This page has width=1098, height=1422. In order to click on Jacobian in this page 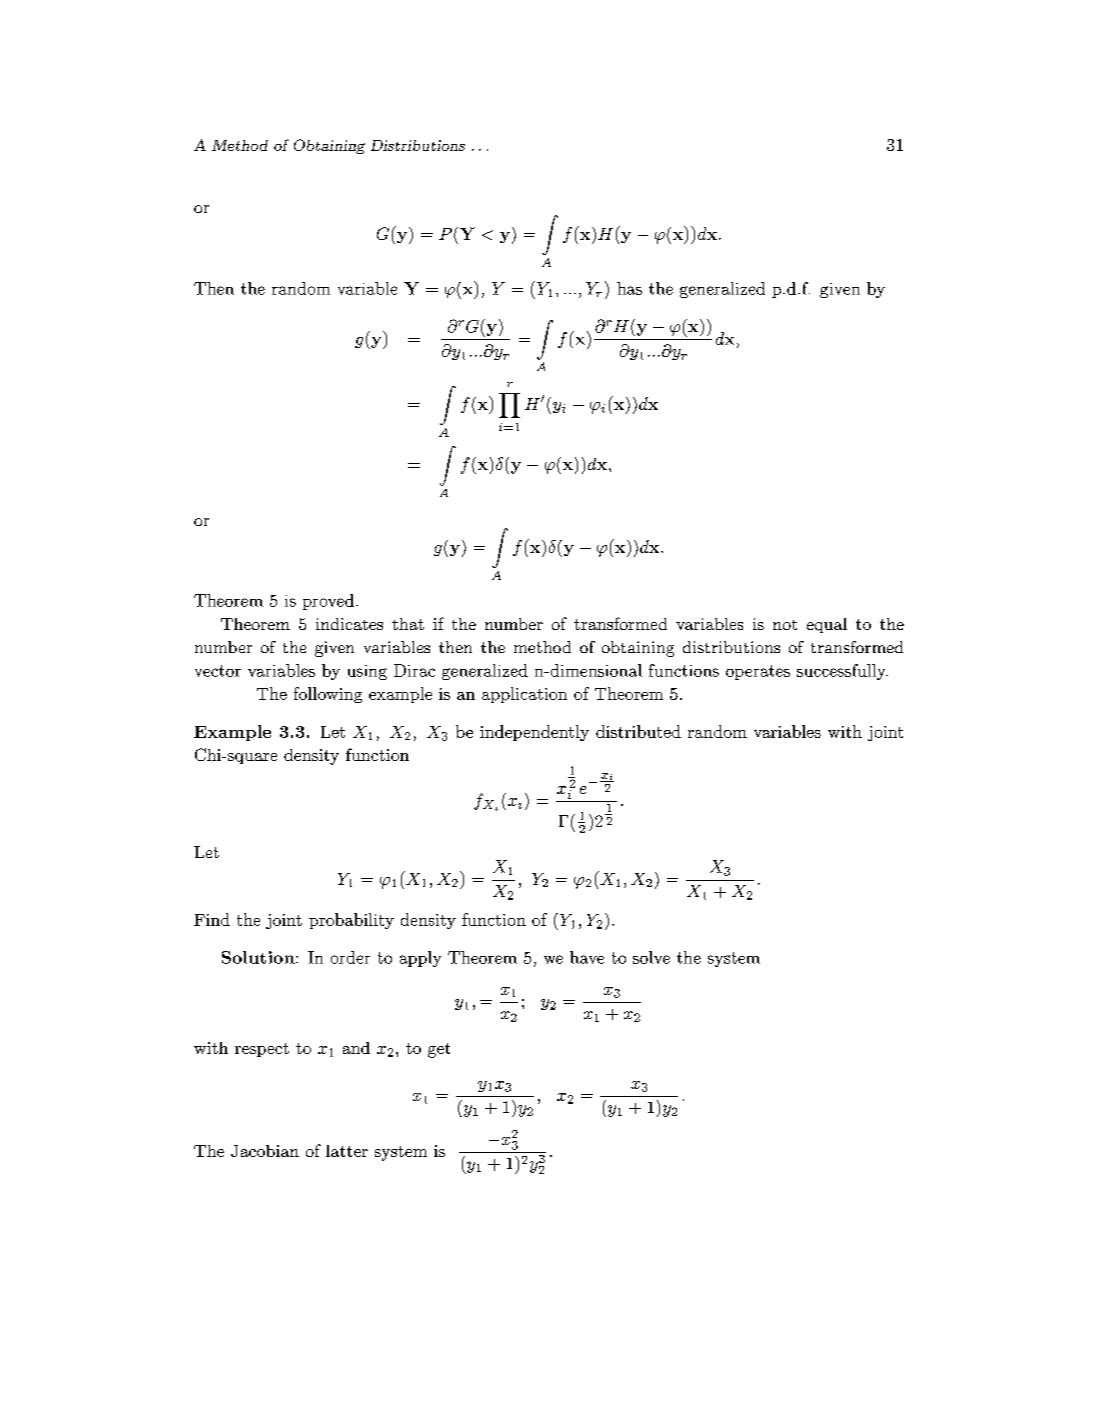, I will do `click(265, 1151)`.
